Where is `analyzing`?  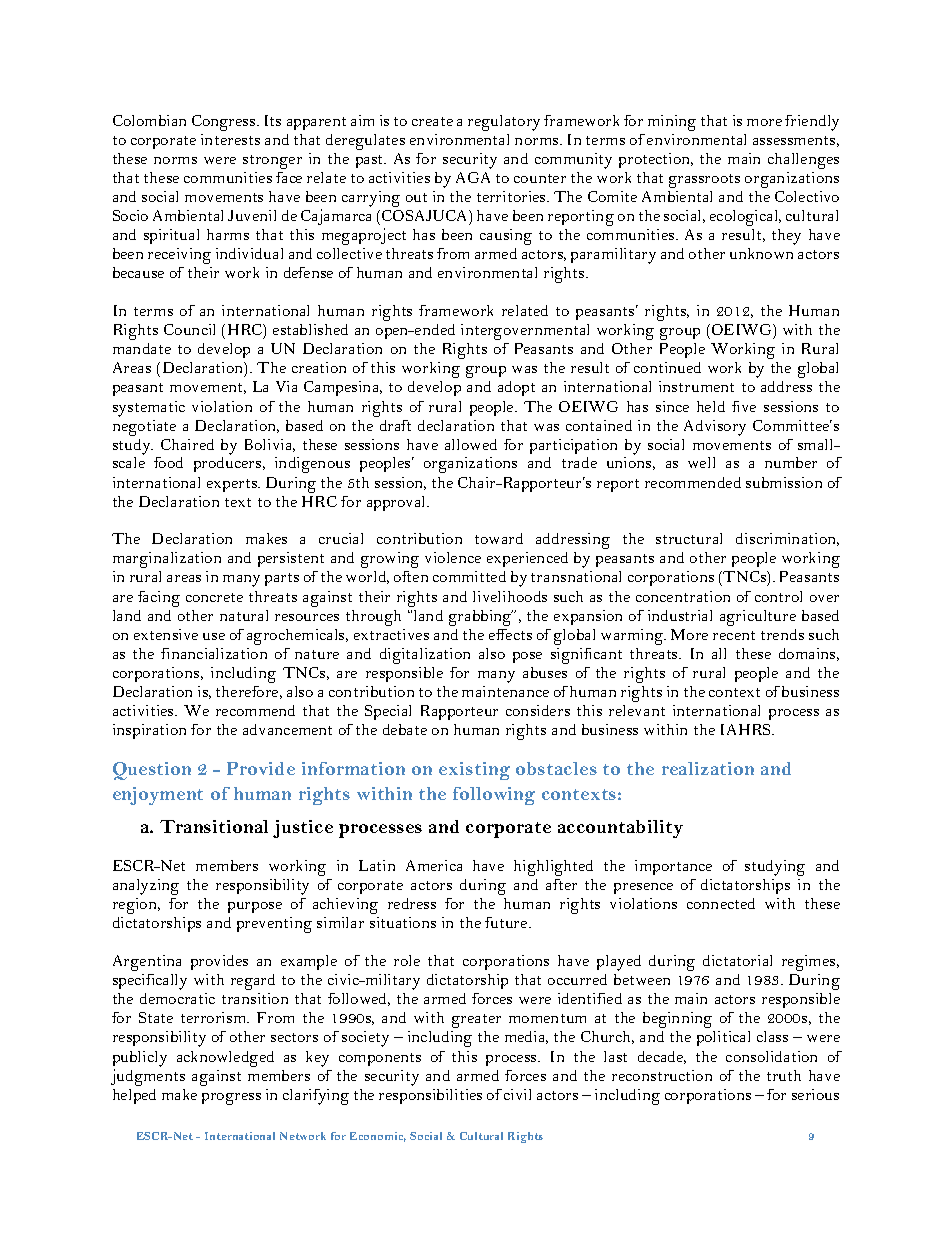 analyzing is located at coordinates (146, 887).
